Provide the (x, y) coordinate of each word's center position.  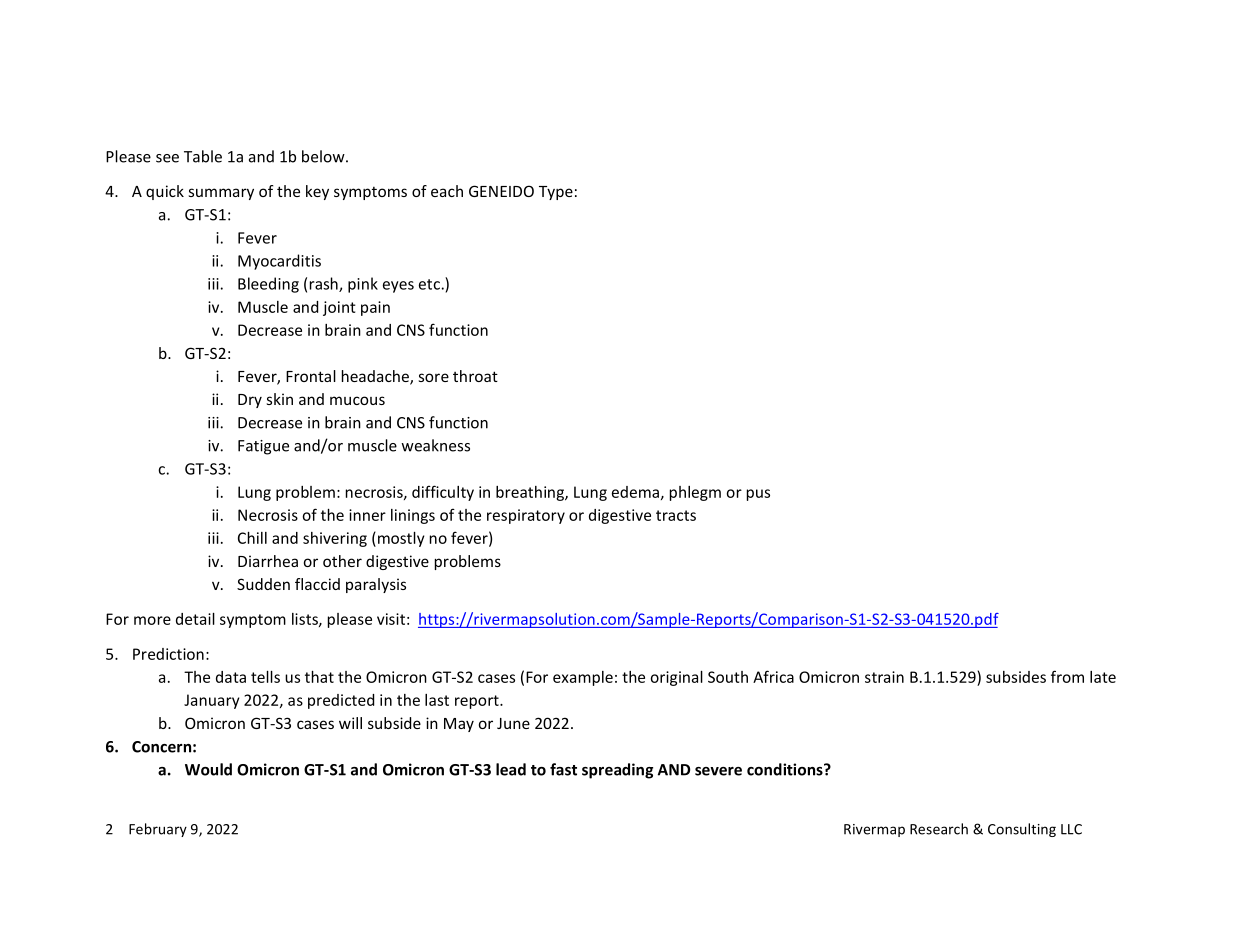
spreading (617, 771)
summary (221, 194)
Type (556, 193)
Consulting (1022, 830)
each (447, 191)
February (158, 830)
